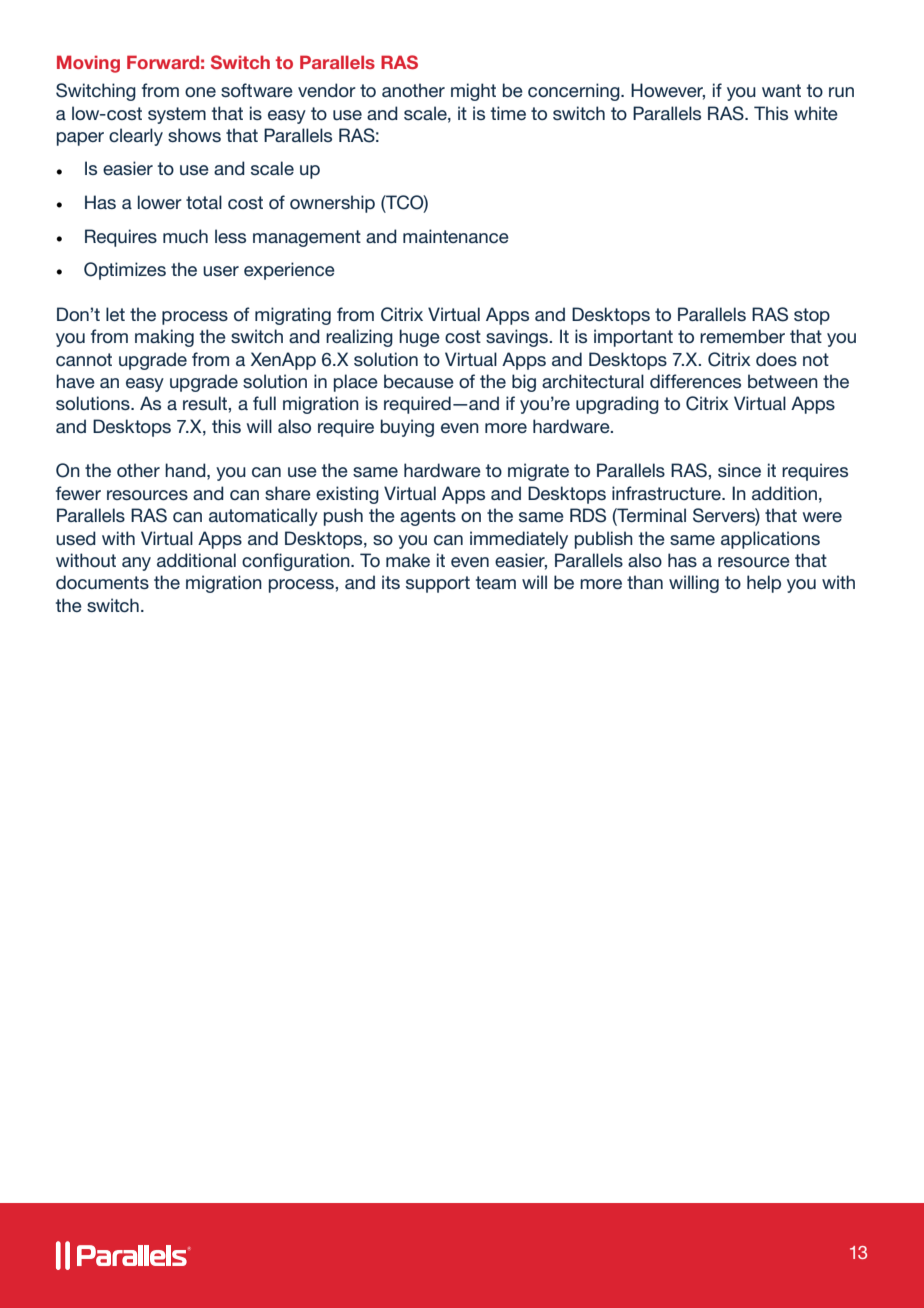  I want to click on one, so click(200, 92).
